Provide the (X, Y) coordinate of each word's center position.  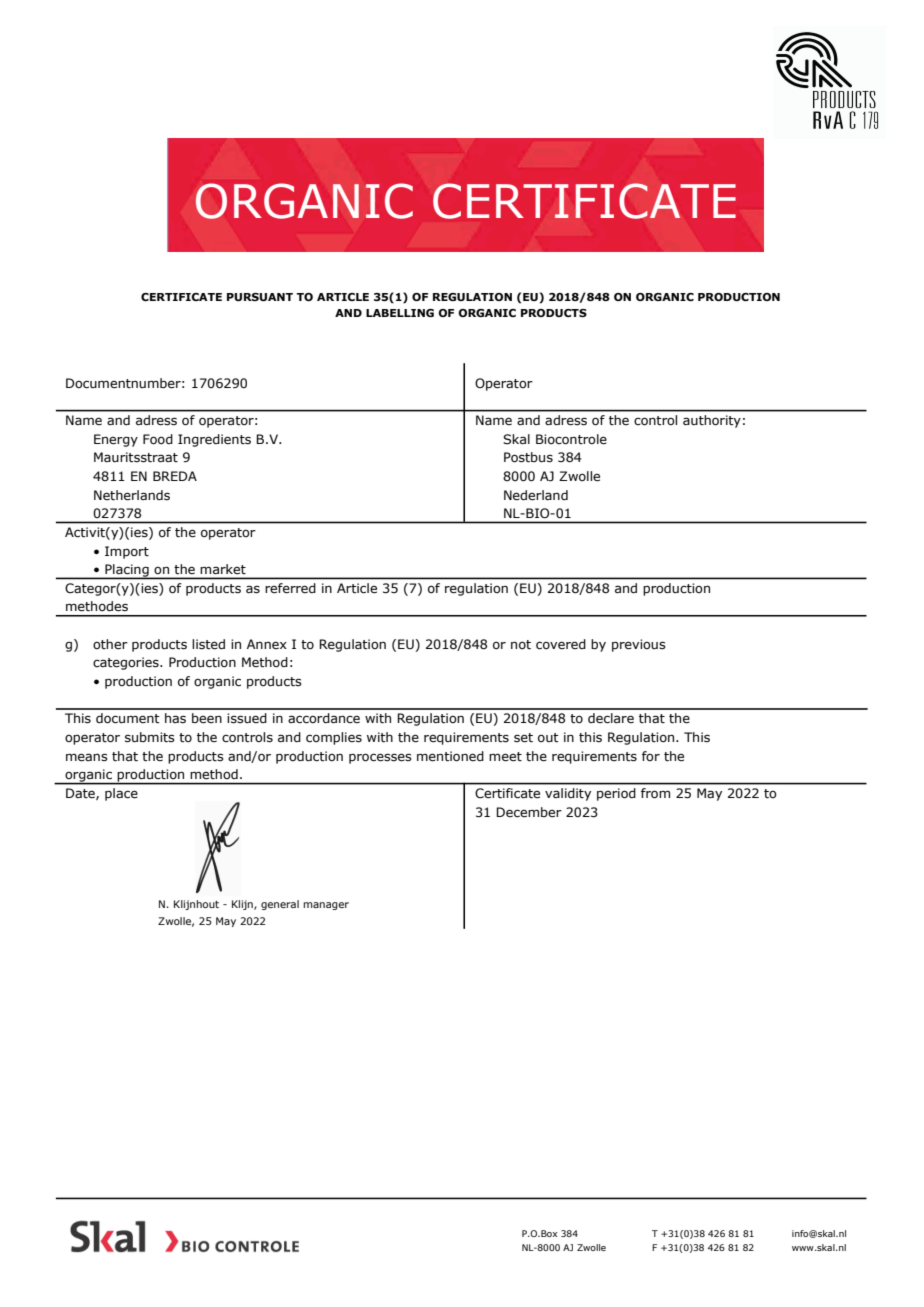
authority (712, 421)
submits (150, 737)
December (529, 812)
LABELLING (400, 313)
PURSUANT (260, 297)
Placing (127, 571)
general (280, 905)
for (651, 756)
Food (158, 439)
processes (380, 758)
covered (561, 644)
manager (326, 906)
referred (290, 588)
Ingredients (214, 440)
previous (639, 645)
